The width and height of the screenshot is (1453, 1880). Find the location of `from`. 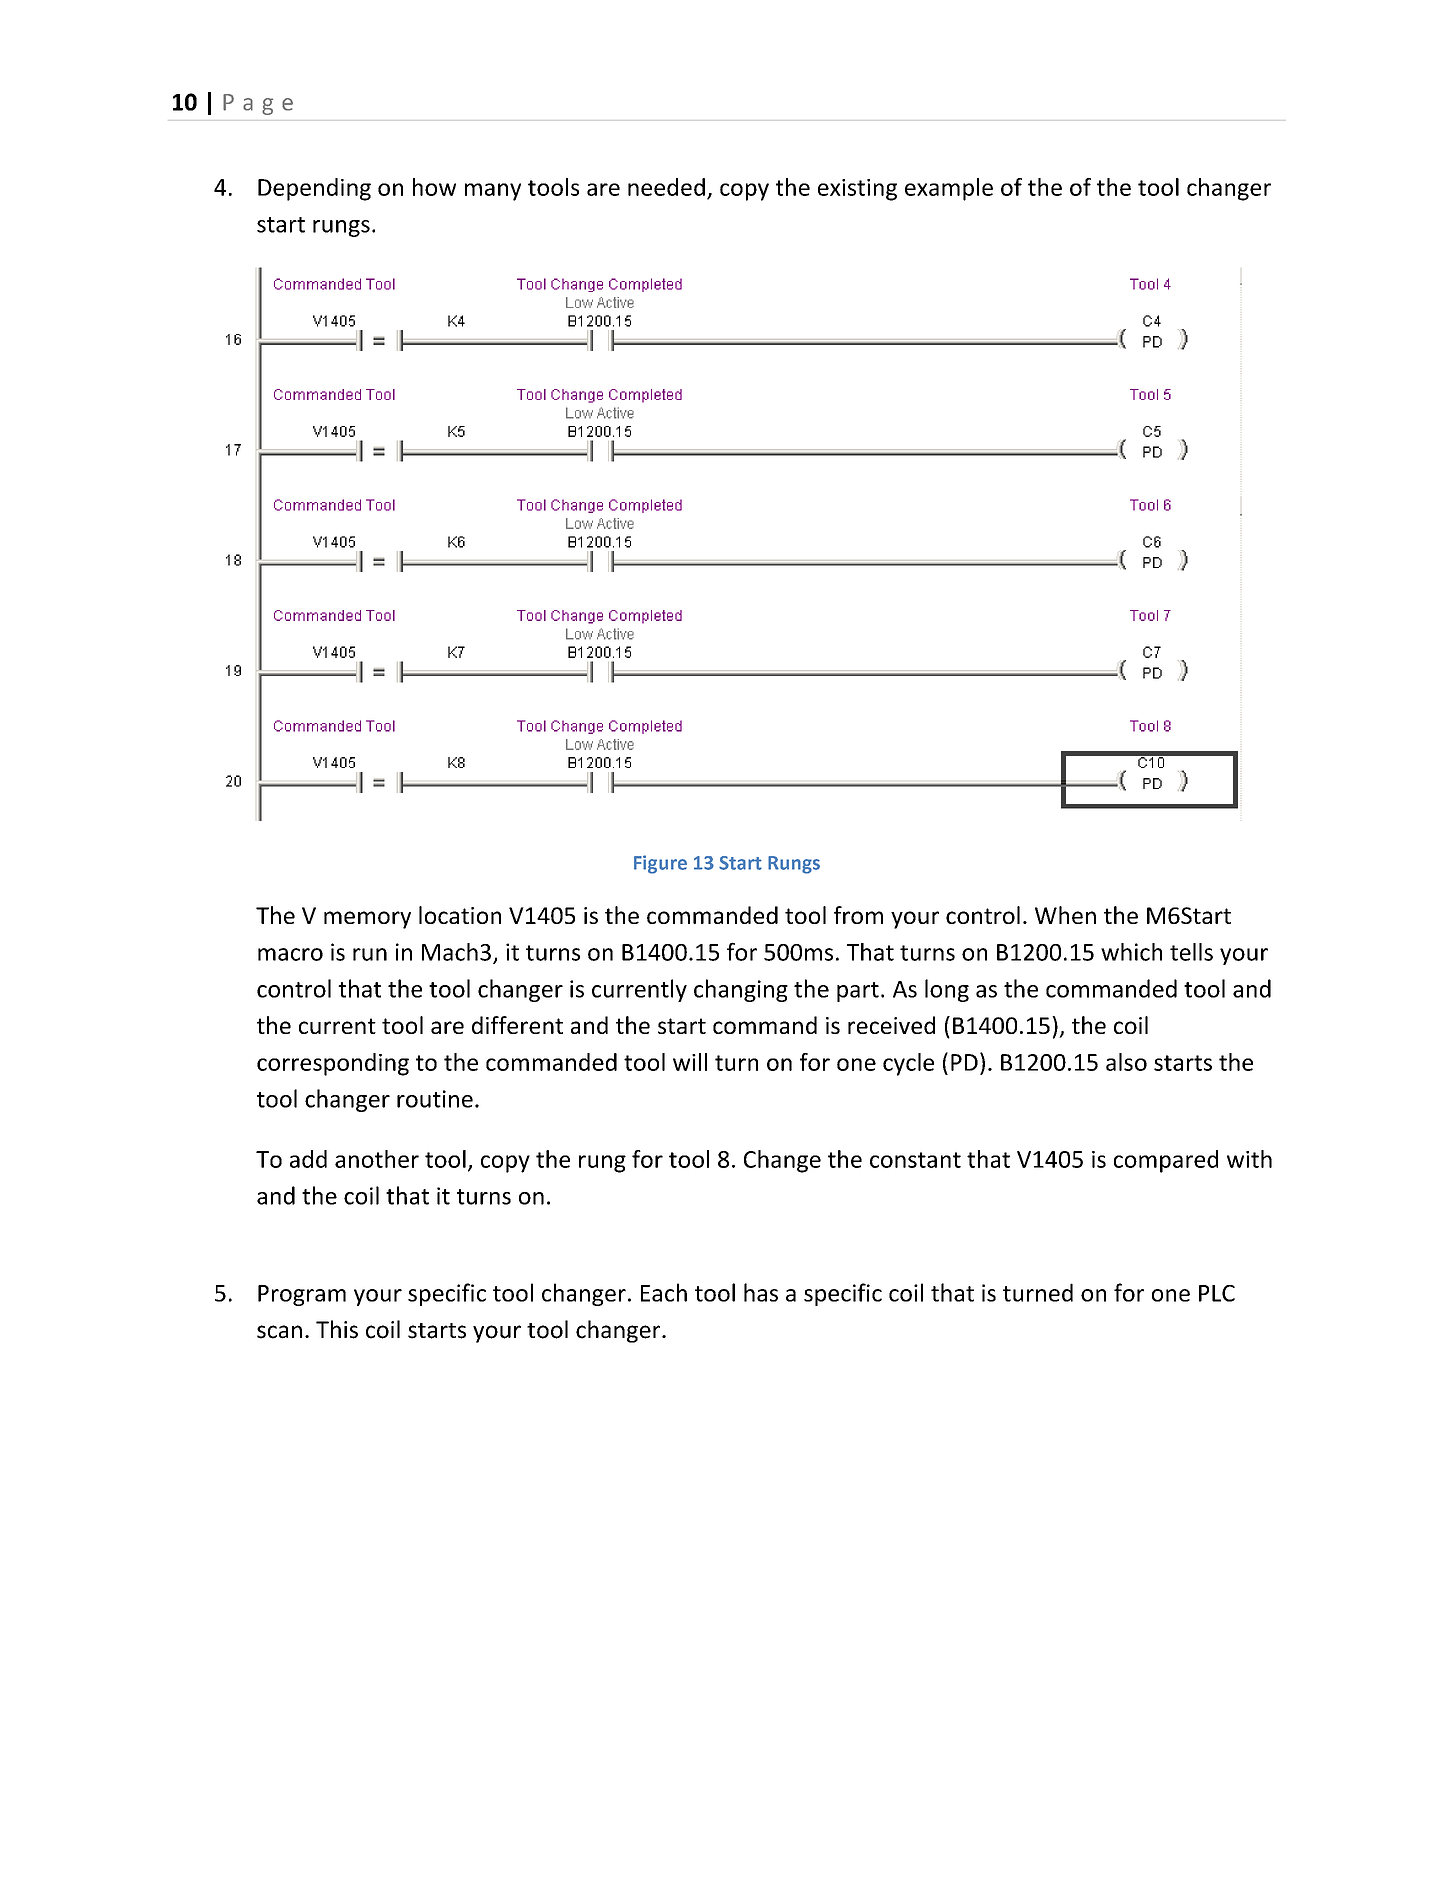

from is located at coordinates (858, 915).
